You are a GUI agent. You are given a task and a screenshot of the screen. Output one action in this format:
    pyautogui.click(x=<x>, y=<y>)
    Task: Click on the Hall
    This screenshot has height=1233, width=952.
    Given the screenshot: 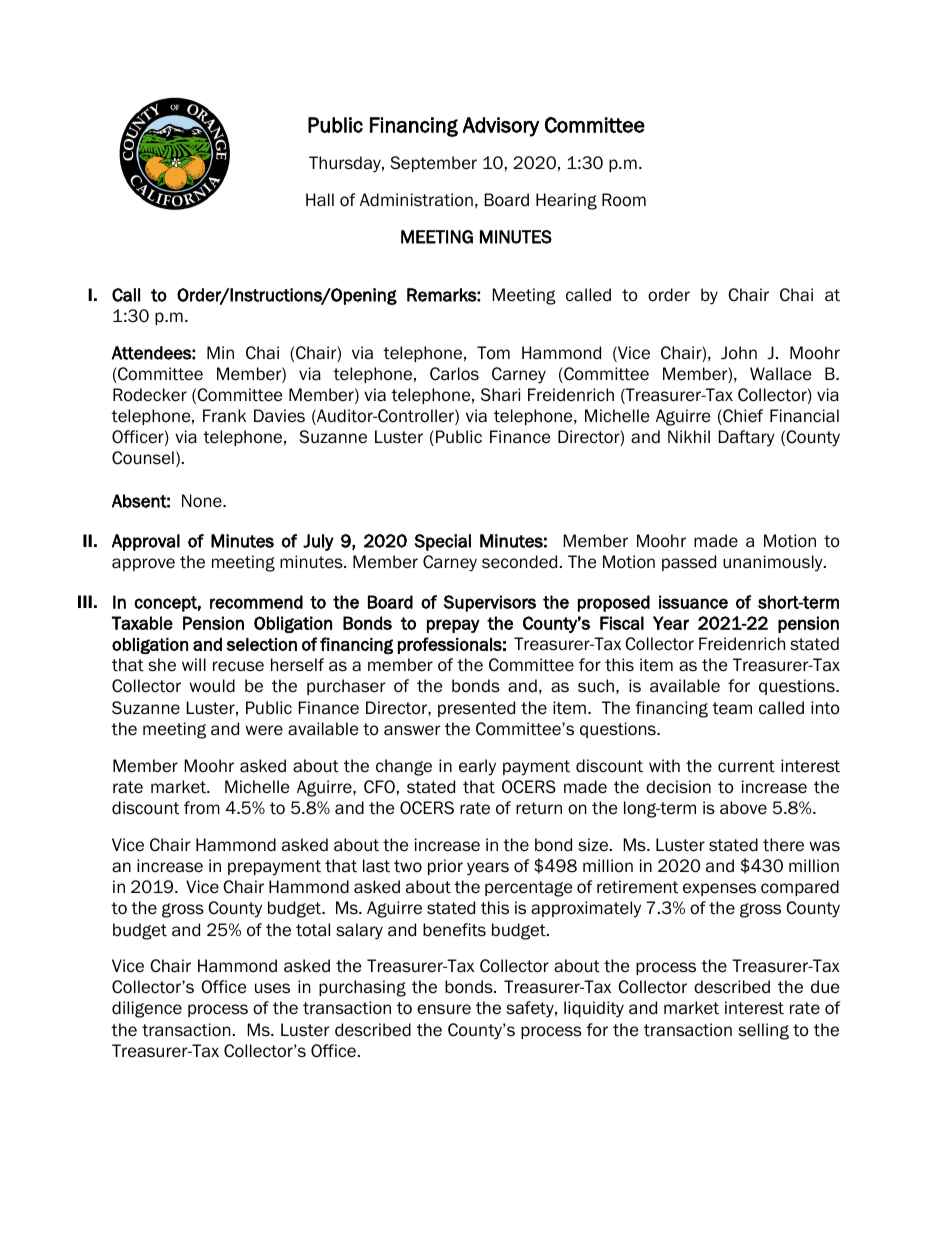 What is the action you would take?
    pyautogui.click(x=320, y=200)
